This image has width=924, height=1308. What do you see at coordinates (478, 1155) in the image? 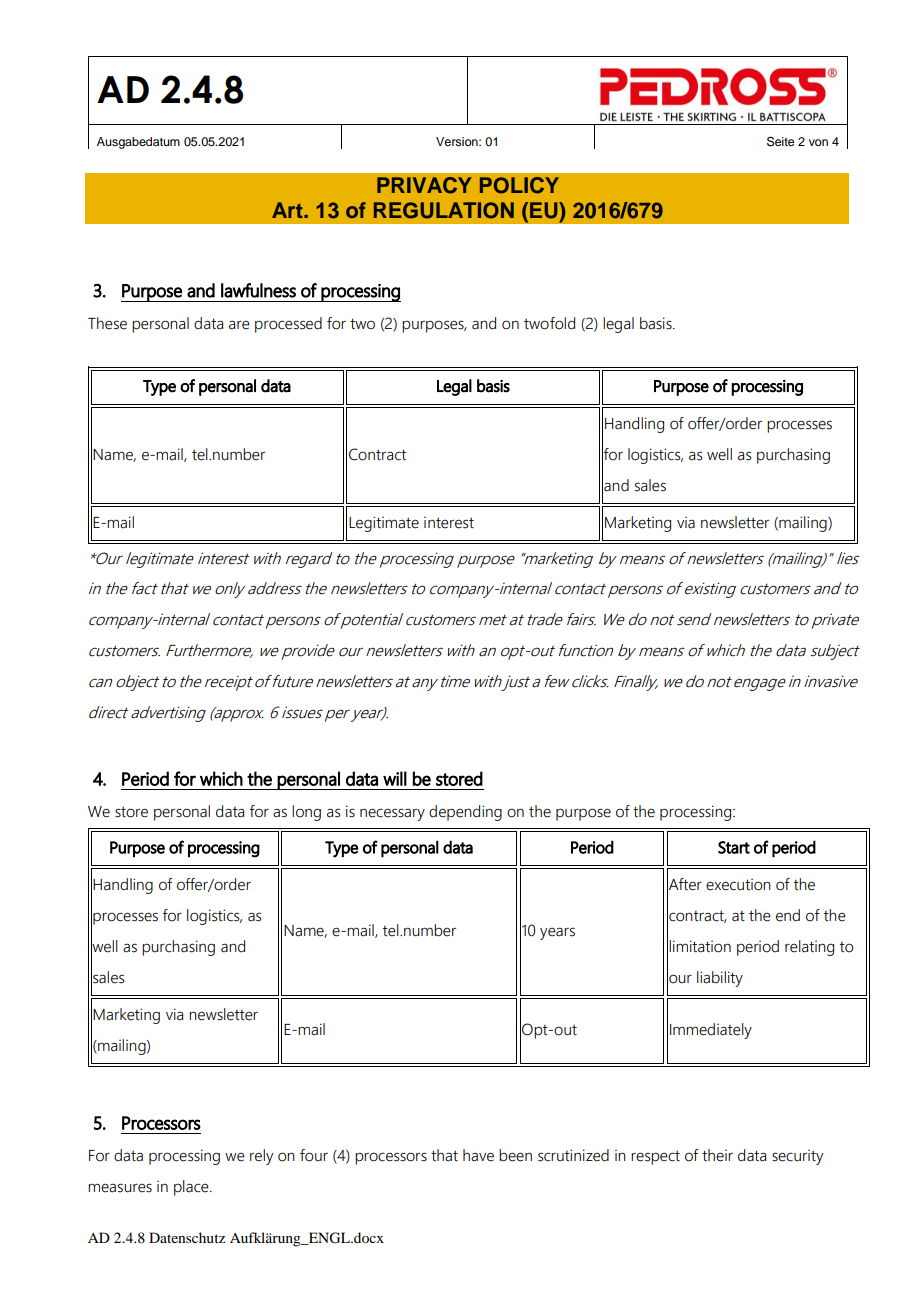
I see `have` at bounding box center [478, 1155].
